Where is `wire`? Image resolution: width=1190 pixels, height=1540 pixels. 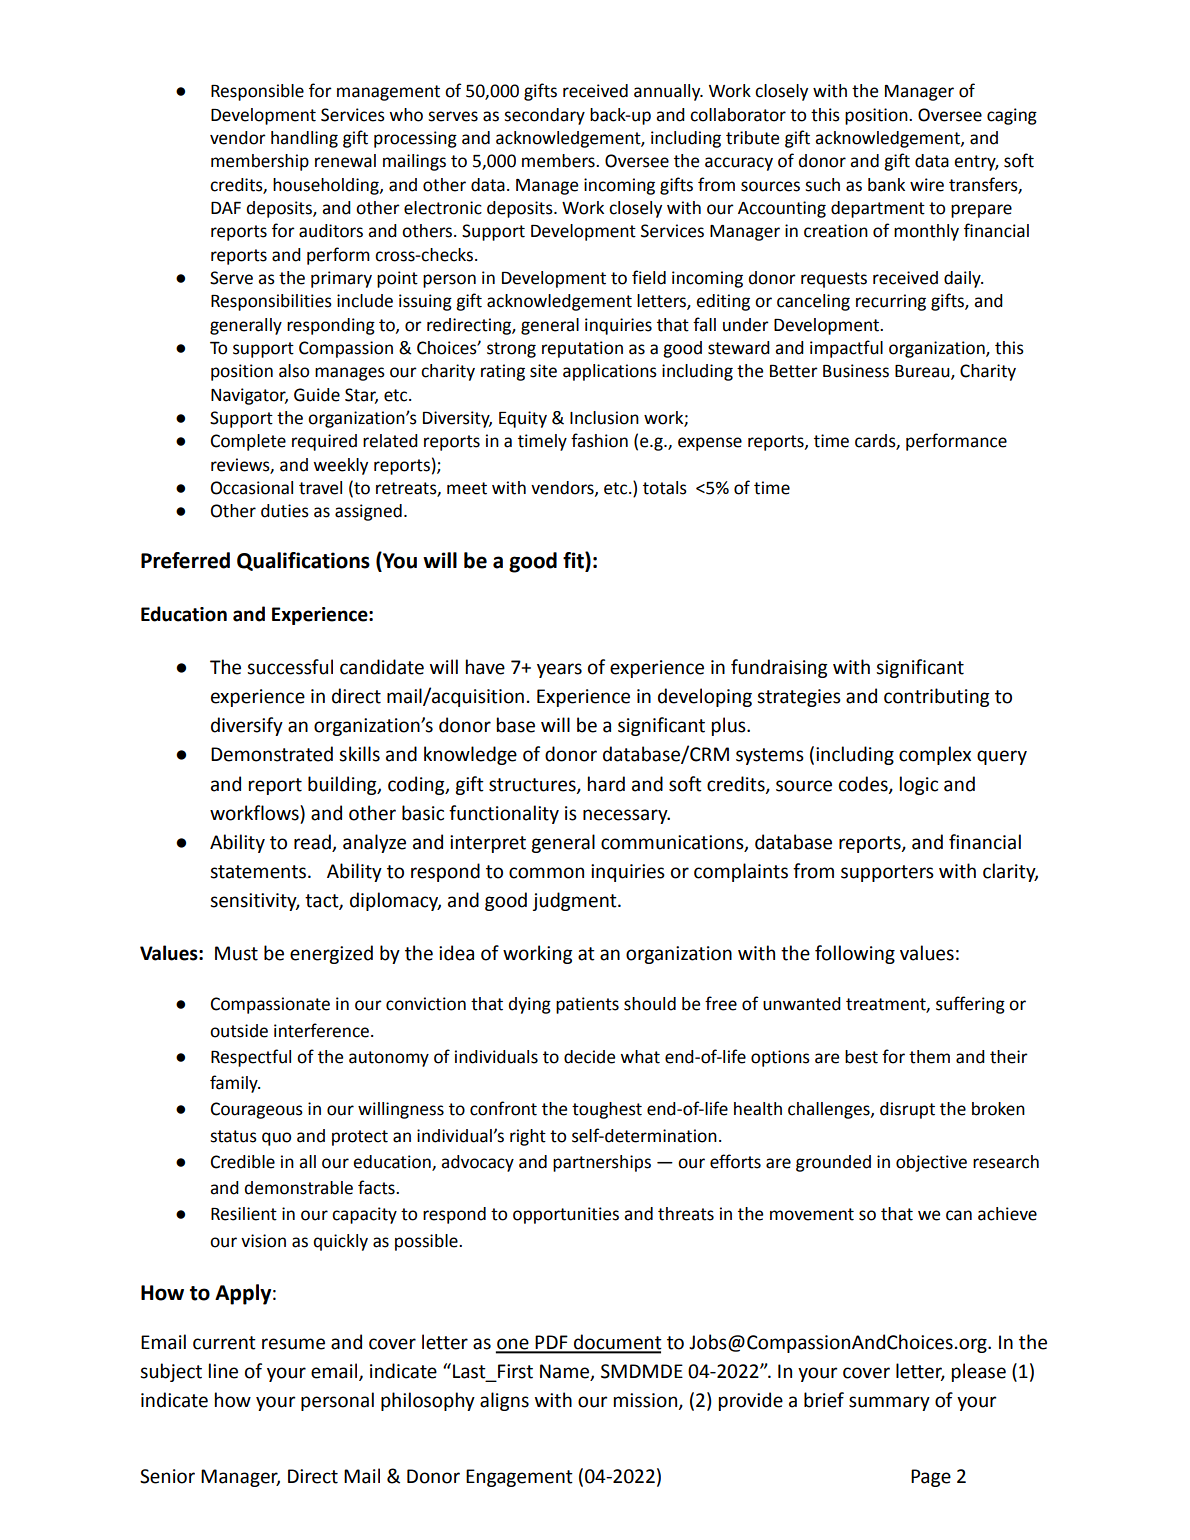 wire is located at coordinates (927, 185).
